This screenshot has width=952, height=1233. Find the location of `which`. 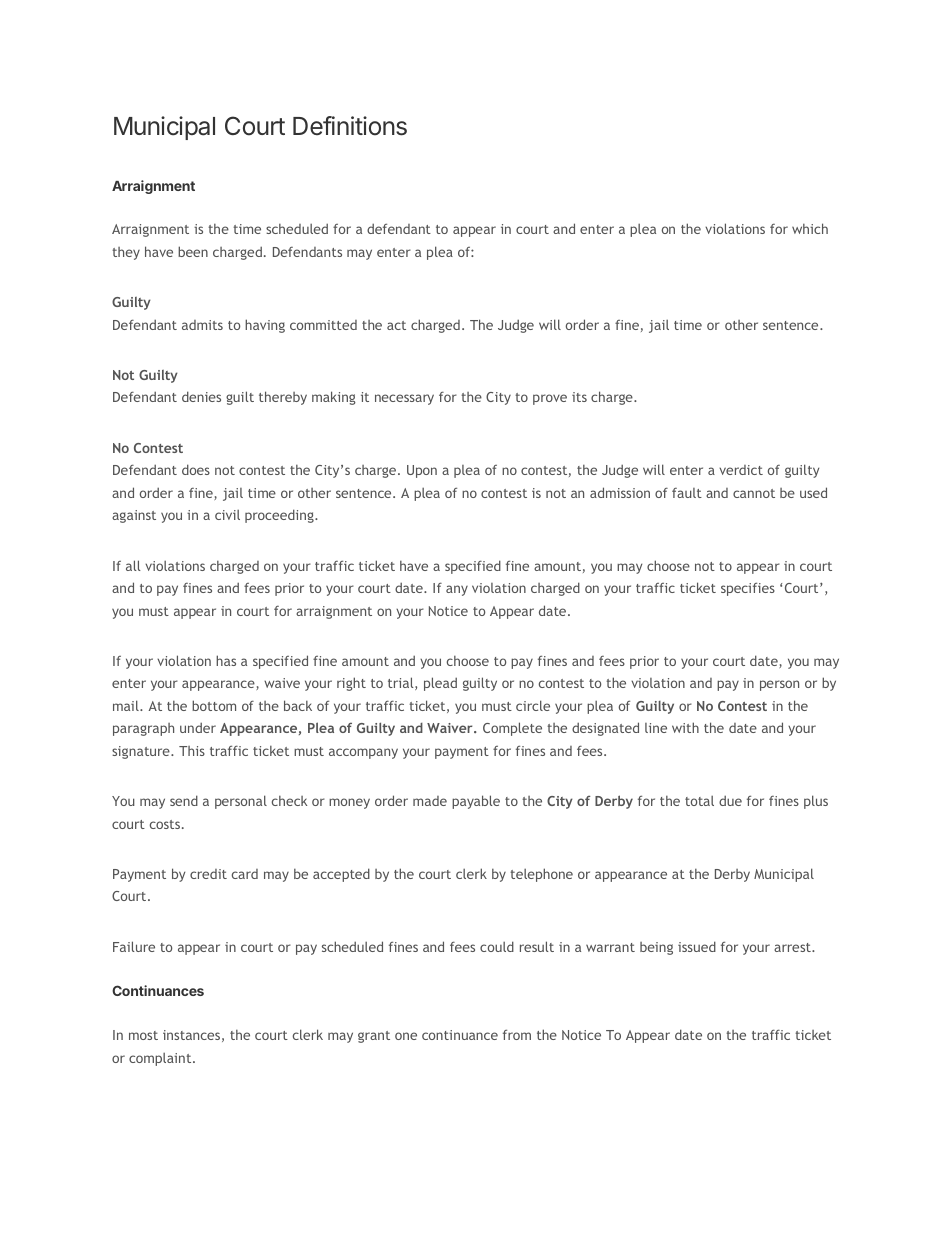

which is located at coordinates (810, 228).
